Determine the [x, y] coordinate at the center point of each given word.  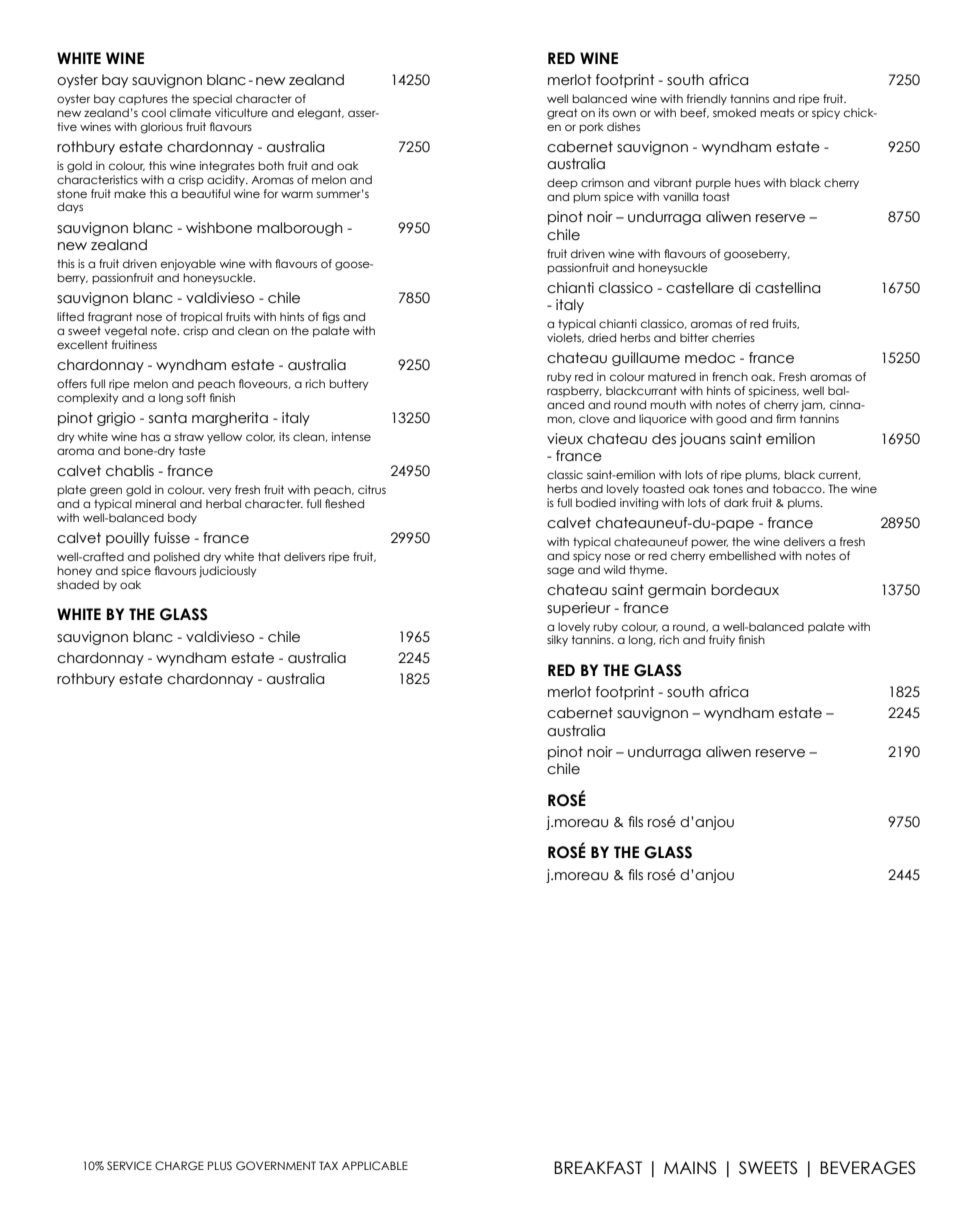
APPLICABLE [375, 1165]
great [562, 114]
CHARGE [179, 1165]
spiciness [773, 391]
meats [777, 112]
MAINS [690, 1168]
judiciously [228, 572]
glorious [162, 128]
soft [196, 397]
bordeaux [745, 590]
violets [565, 338]
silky [557, 640]
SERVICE [129, 1165]
